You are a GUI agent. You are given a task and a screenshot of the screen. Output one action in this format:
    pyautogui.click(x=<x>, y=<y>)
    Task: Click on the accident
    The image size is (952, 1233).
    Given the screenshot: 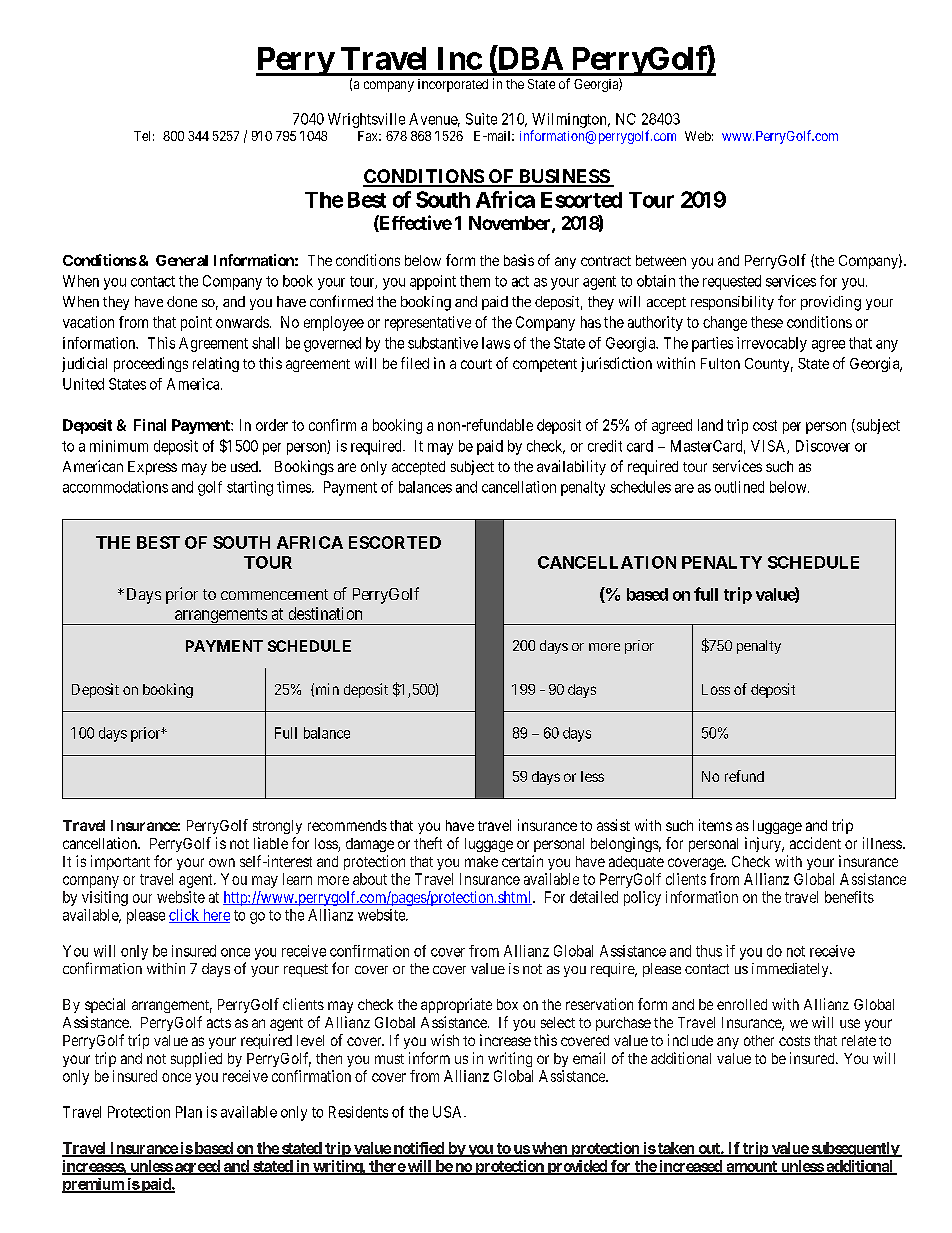 What is the action you would take?
    pyautogui.click(x=815, y=843)
